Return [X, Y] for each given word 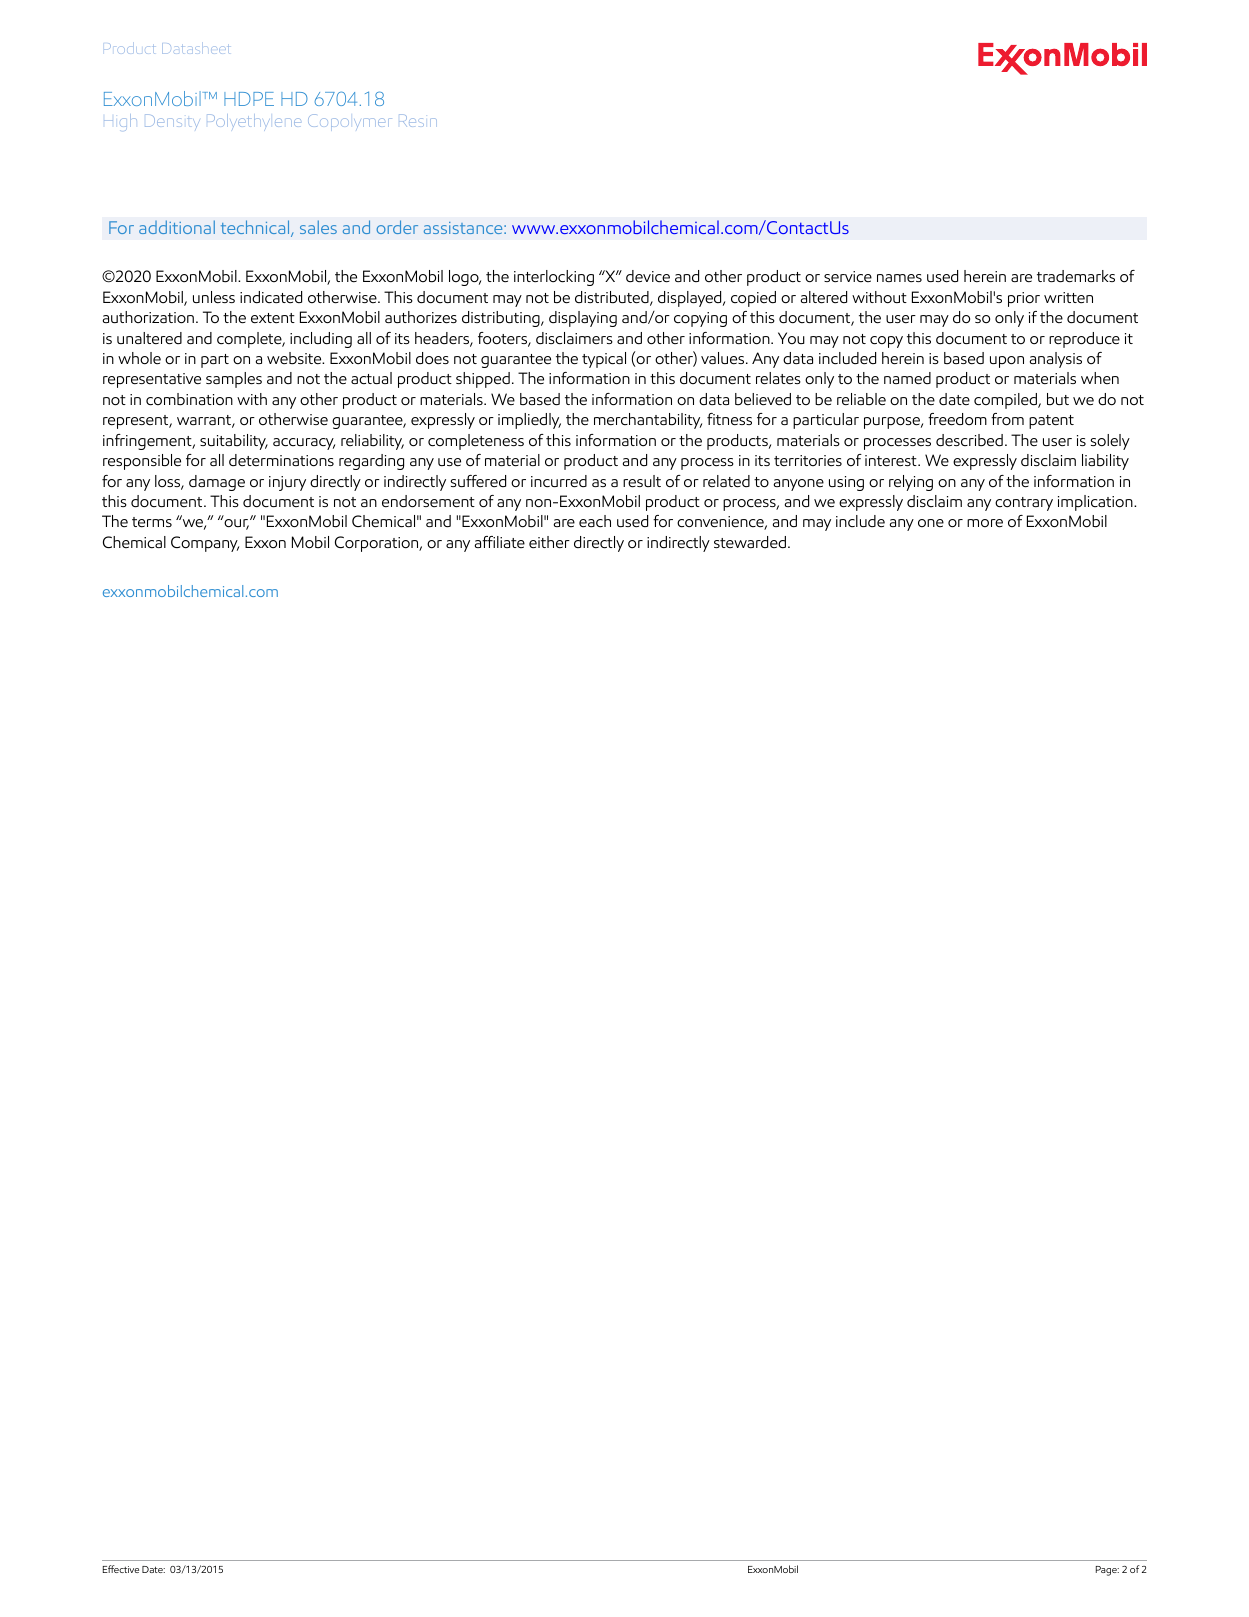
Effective [121, 1569]
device [648, 276]
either [549, 542]
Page [1107, 1571]
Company [205, 544]
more [985, 523]
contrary [1024, 504]
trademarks [1076, 276]
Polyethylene [254, 122]
